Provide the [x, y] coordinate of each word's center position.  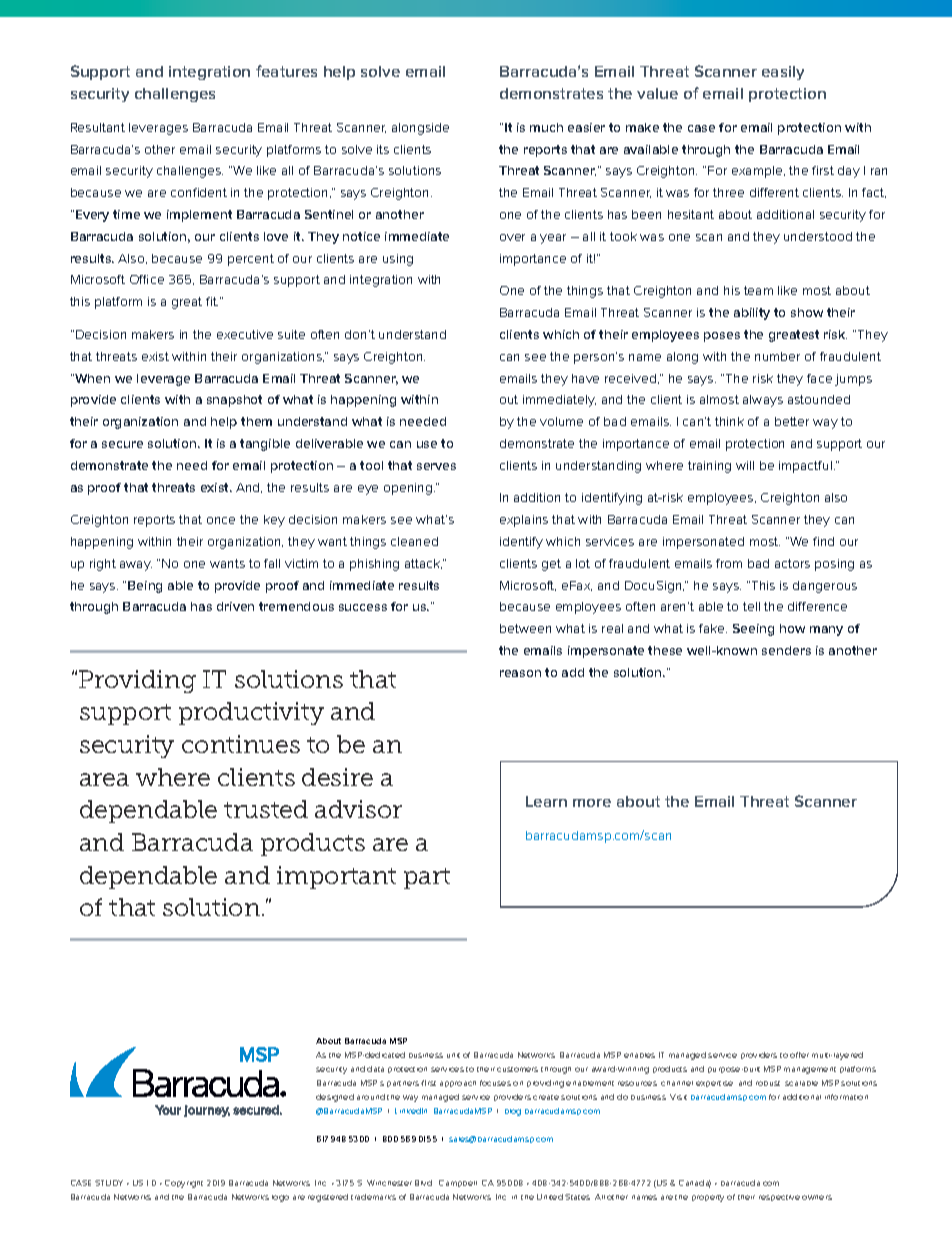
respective [779, 1198]
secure [122, 444]
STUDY [109, 1183]
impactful [805, 467]
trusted [266, 809]
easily [783, 73]
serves [436, 466]
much [546, 127]
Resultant [98, 127]
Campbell [458, 1183]
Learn [546, 801]
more [592, 803]
